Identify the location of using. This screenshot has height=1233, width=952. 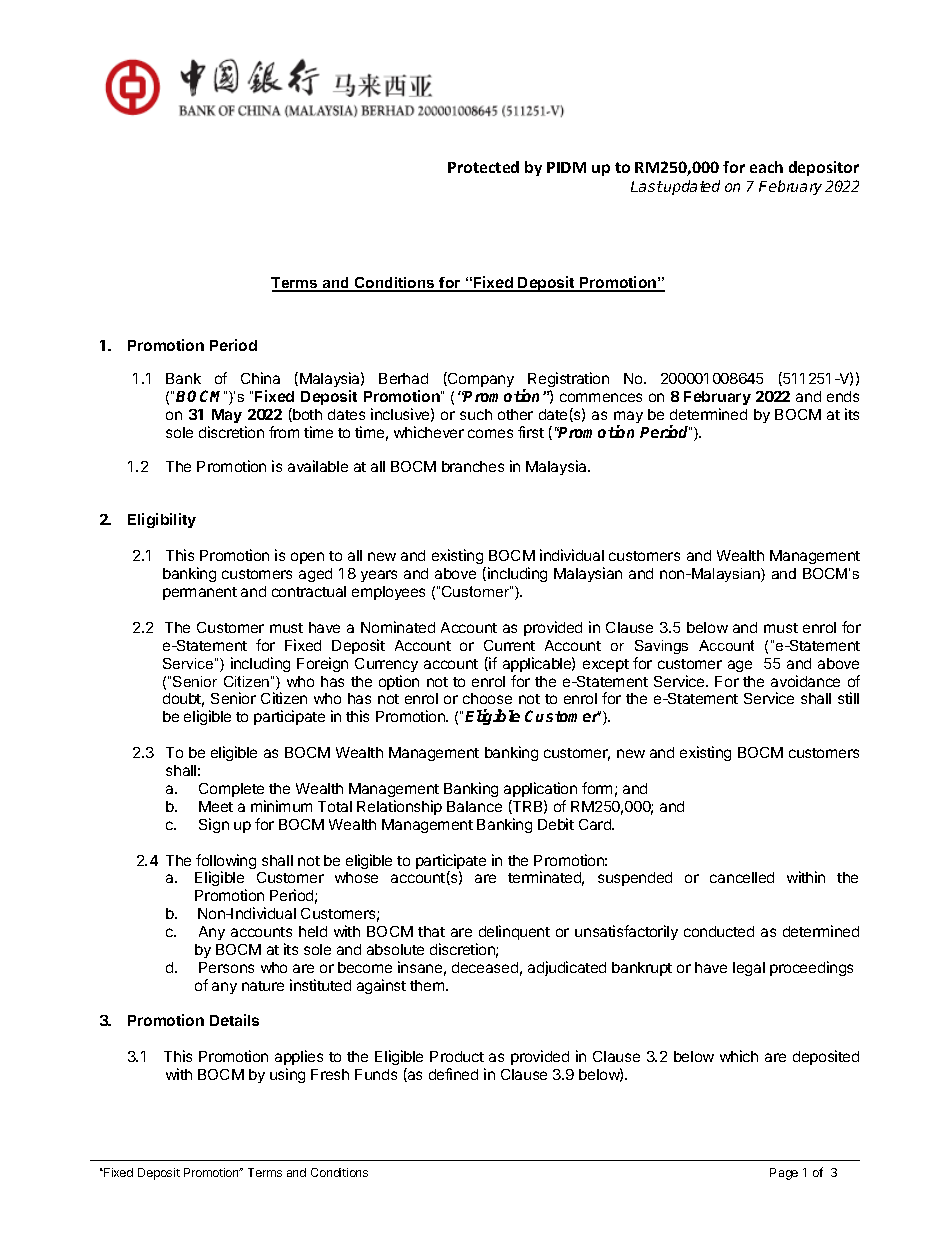
(287, 1075).
